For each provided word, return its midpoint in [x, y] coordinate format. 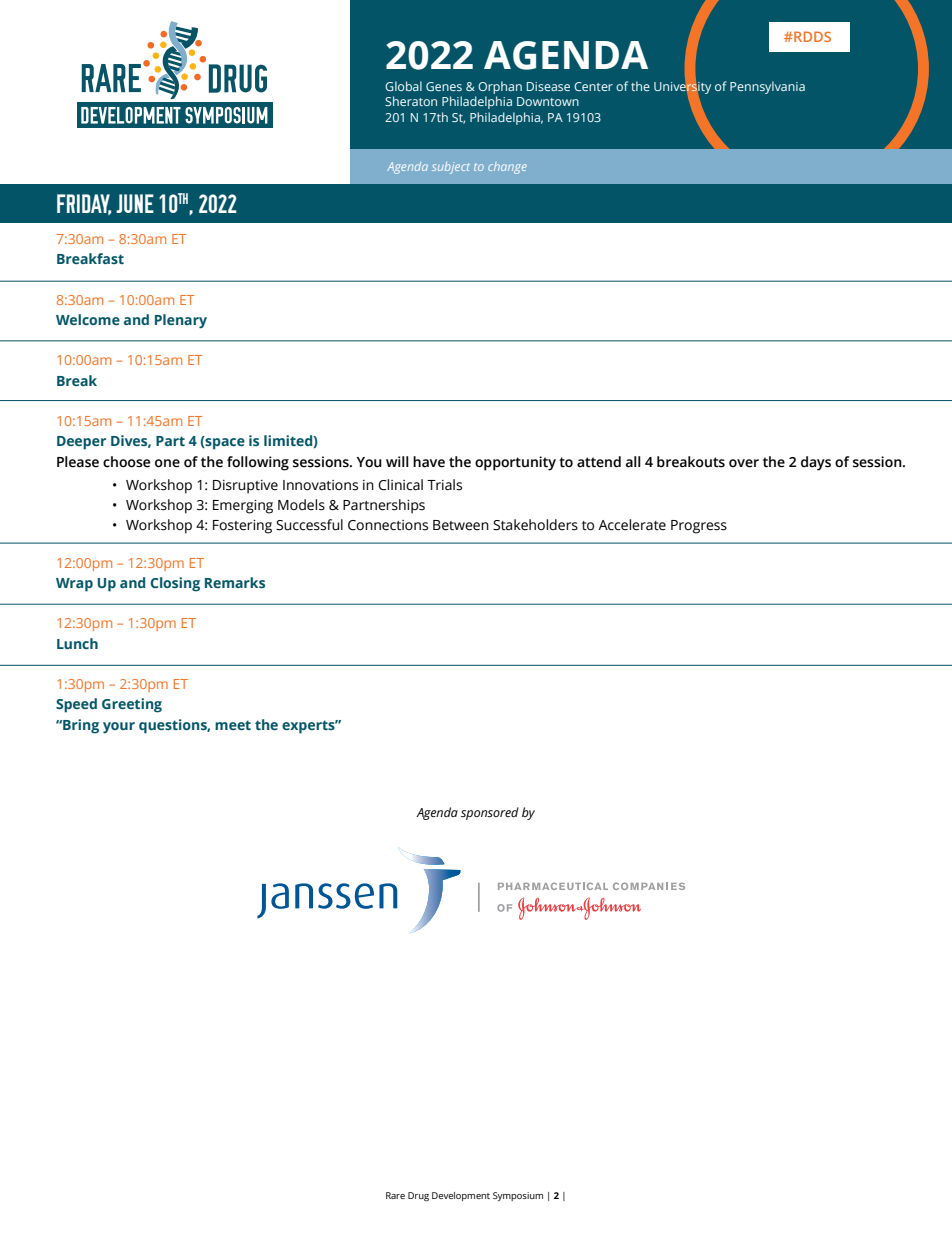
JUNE [135, 203]
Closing [175, 584]
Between [461, 525]
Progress [699, 527]
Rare [395, 1195]
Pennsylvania [767, 87]
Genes [444, 86]
